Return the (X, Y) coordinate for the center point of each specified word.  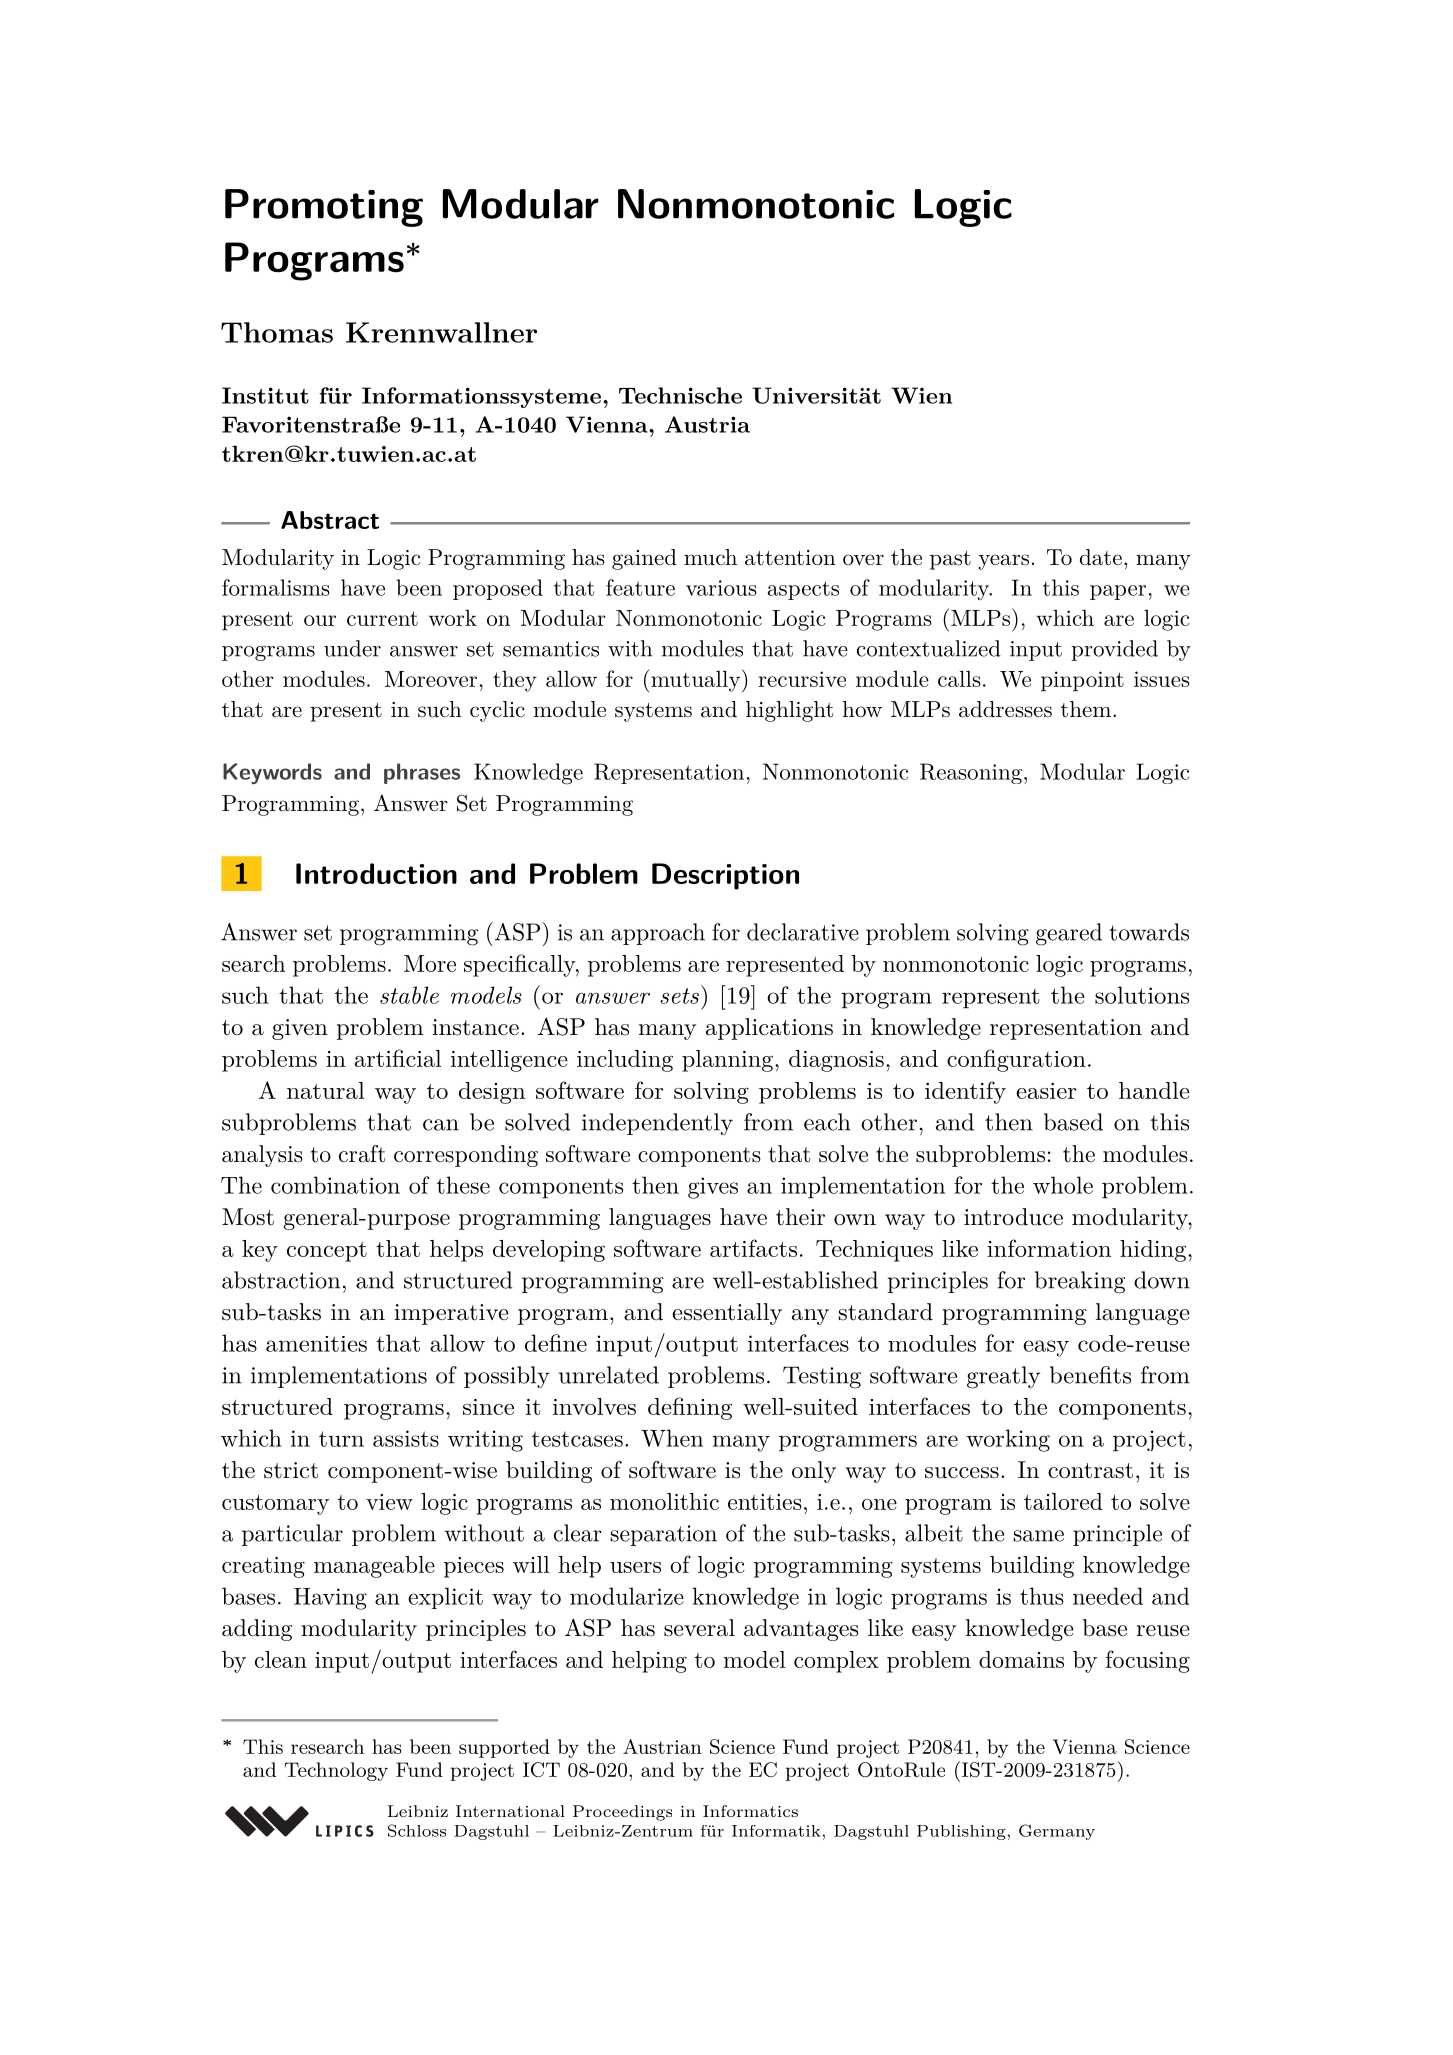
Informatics (750, 1811)
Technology (336, 1771)
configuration (1016, 1060)
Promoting (324, 208)
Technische (680, 395)
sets (679, 996)
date (1101, 557)
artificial (398, 1058)
